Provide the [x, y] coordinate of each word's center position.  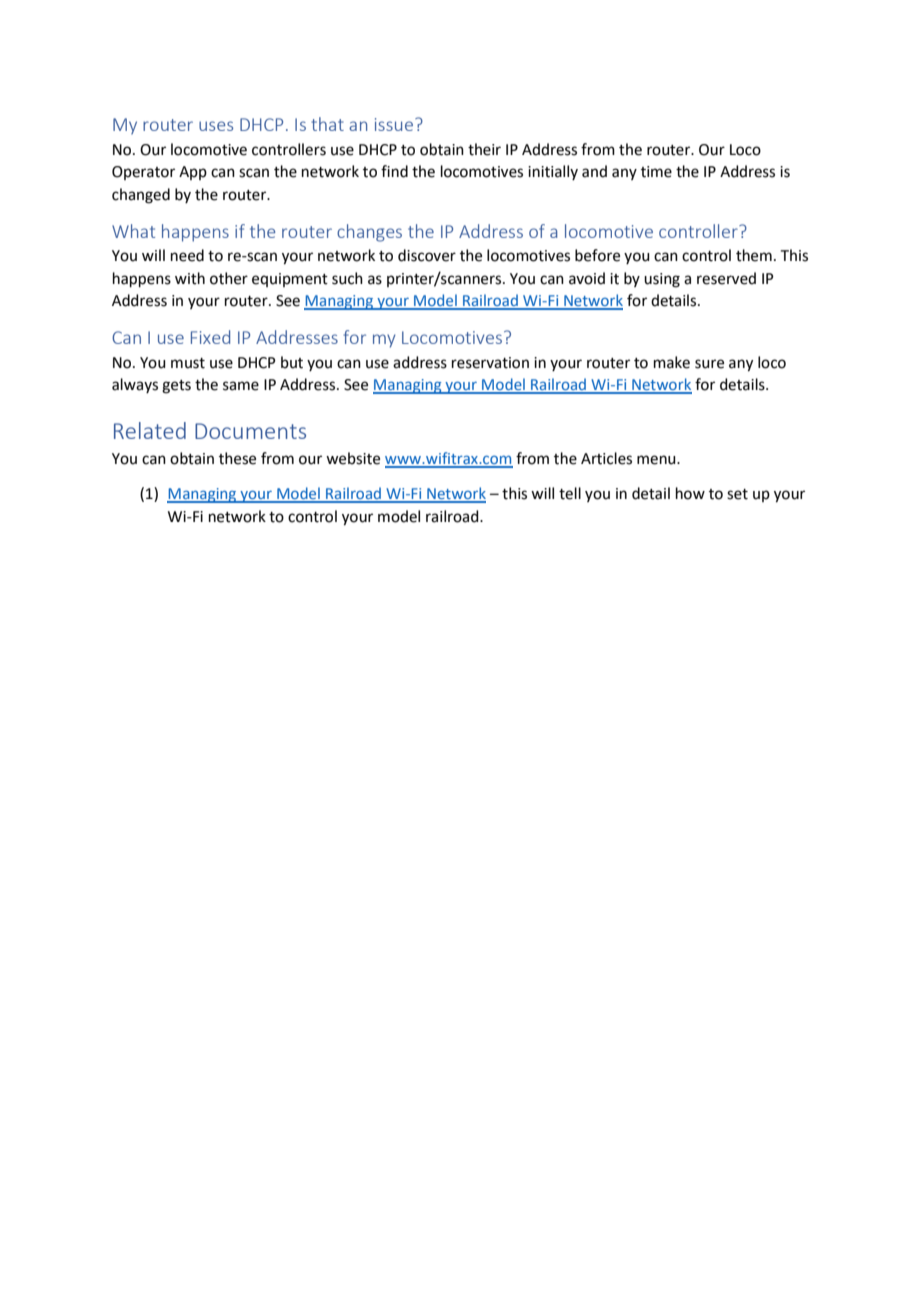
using [662, 280]
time [656, 172]
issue [395, 124]
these [237, 458]
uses [216, 126]
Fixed [210, 337]
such [347, 278]
